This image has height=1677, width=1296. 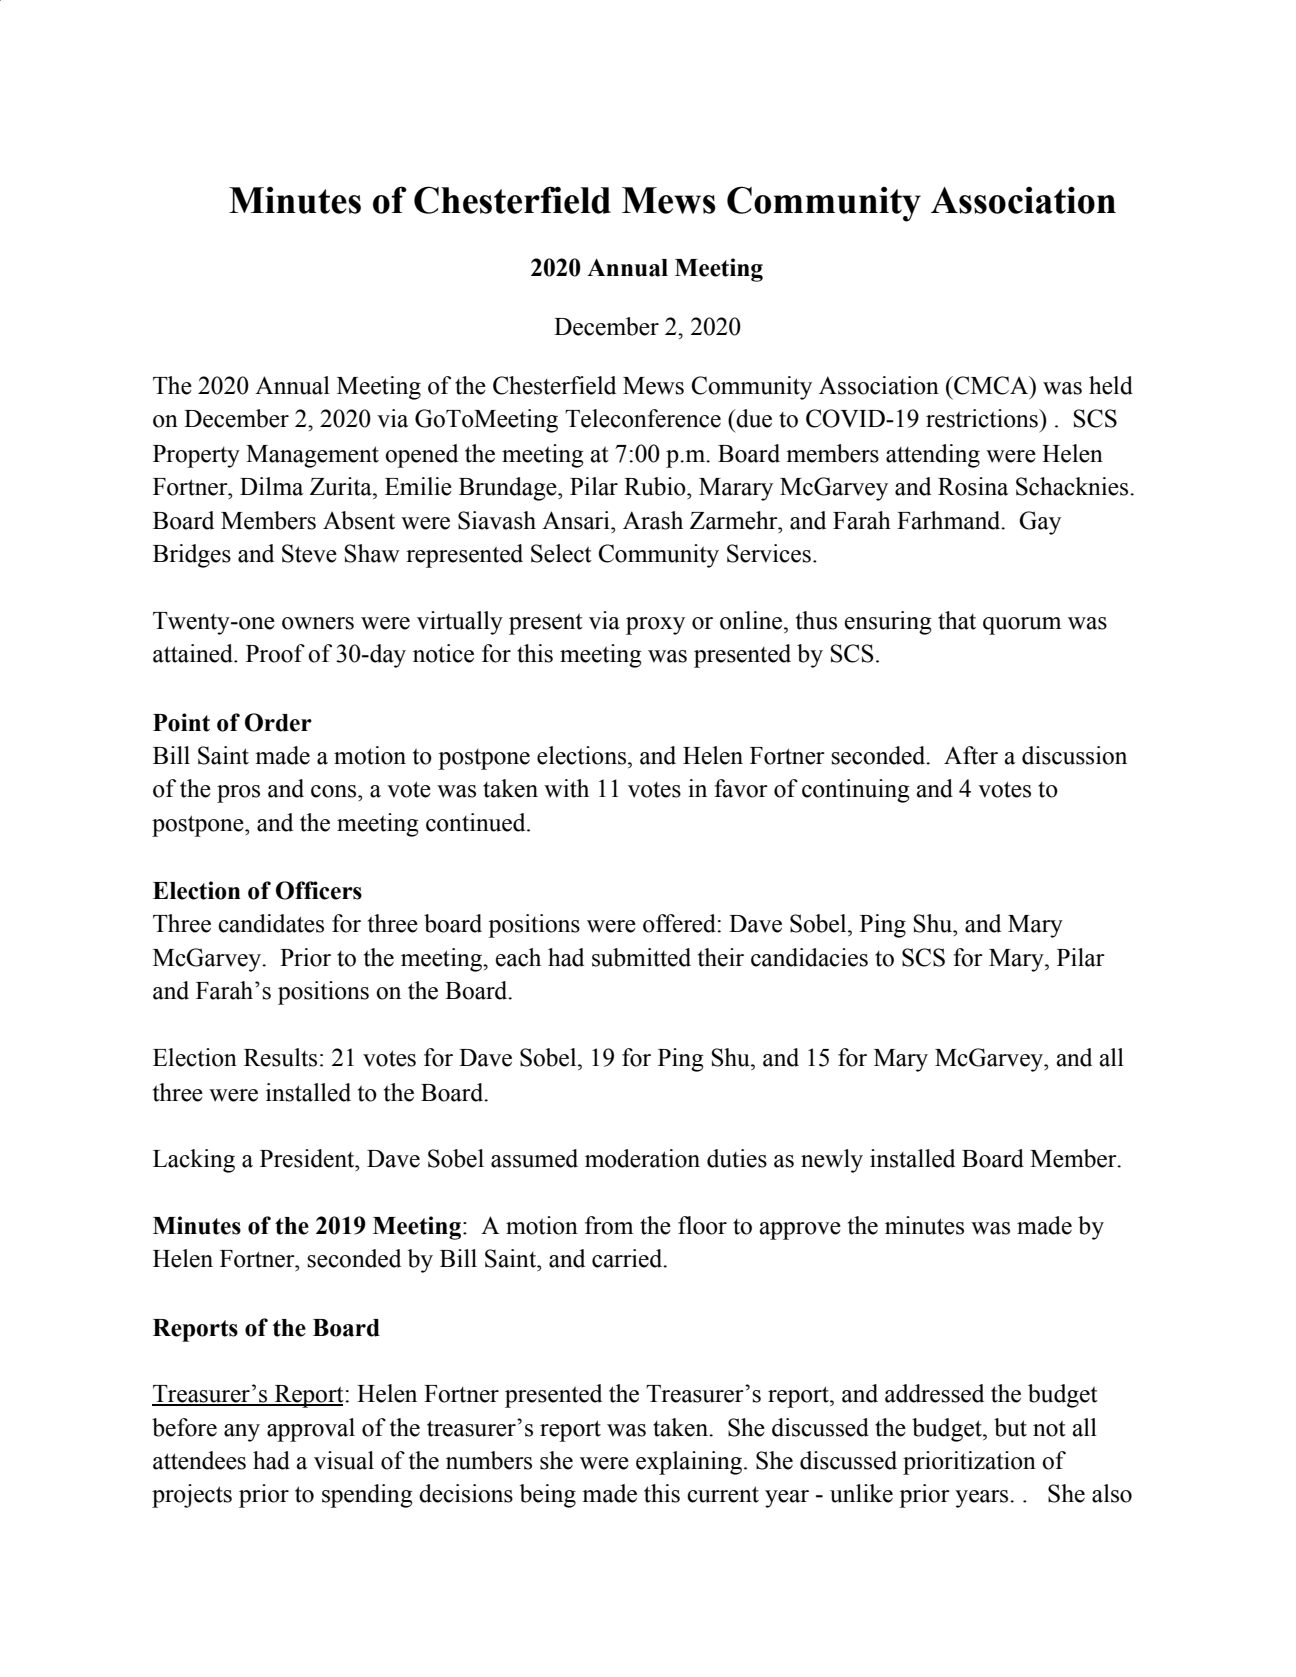 I want to click on cons, so click(x=335, y=791).
